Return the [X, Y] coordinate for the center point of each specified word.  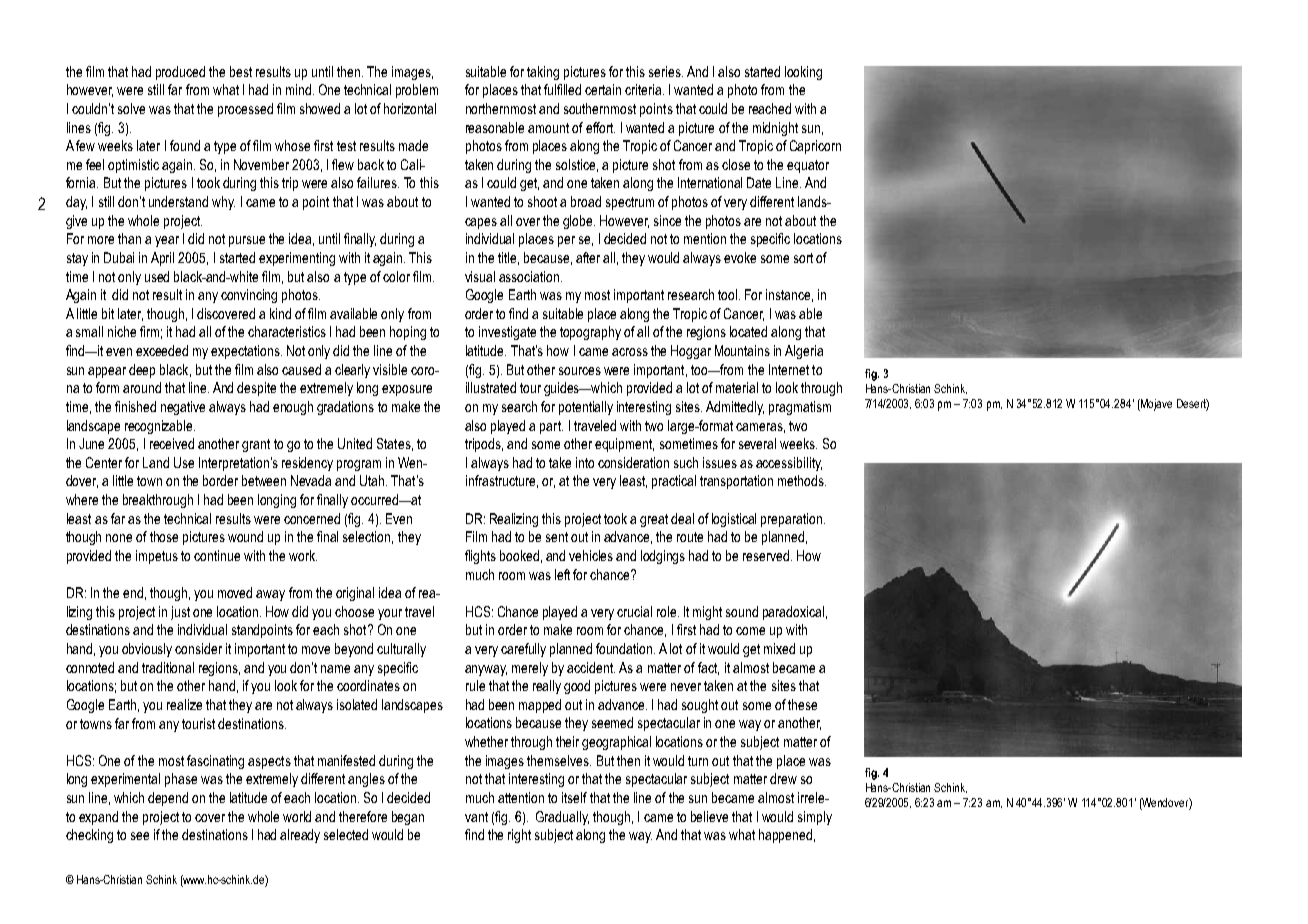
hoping [408, 333]
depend [168, 799]
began [408, 818]
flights [480, 557]
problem [417, 91]
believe [709, 816]
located [748, 331]
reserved [767, 555]
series [666, 71]
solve [131, 108]
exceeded [162, 350]
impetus [157, 557]
